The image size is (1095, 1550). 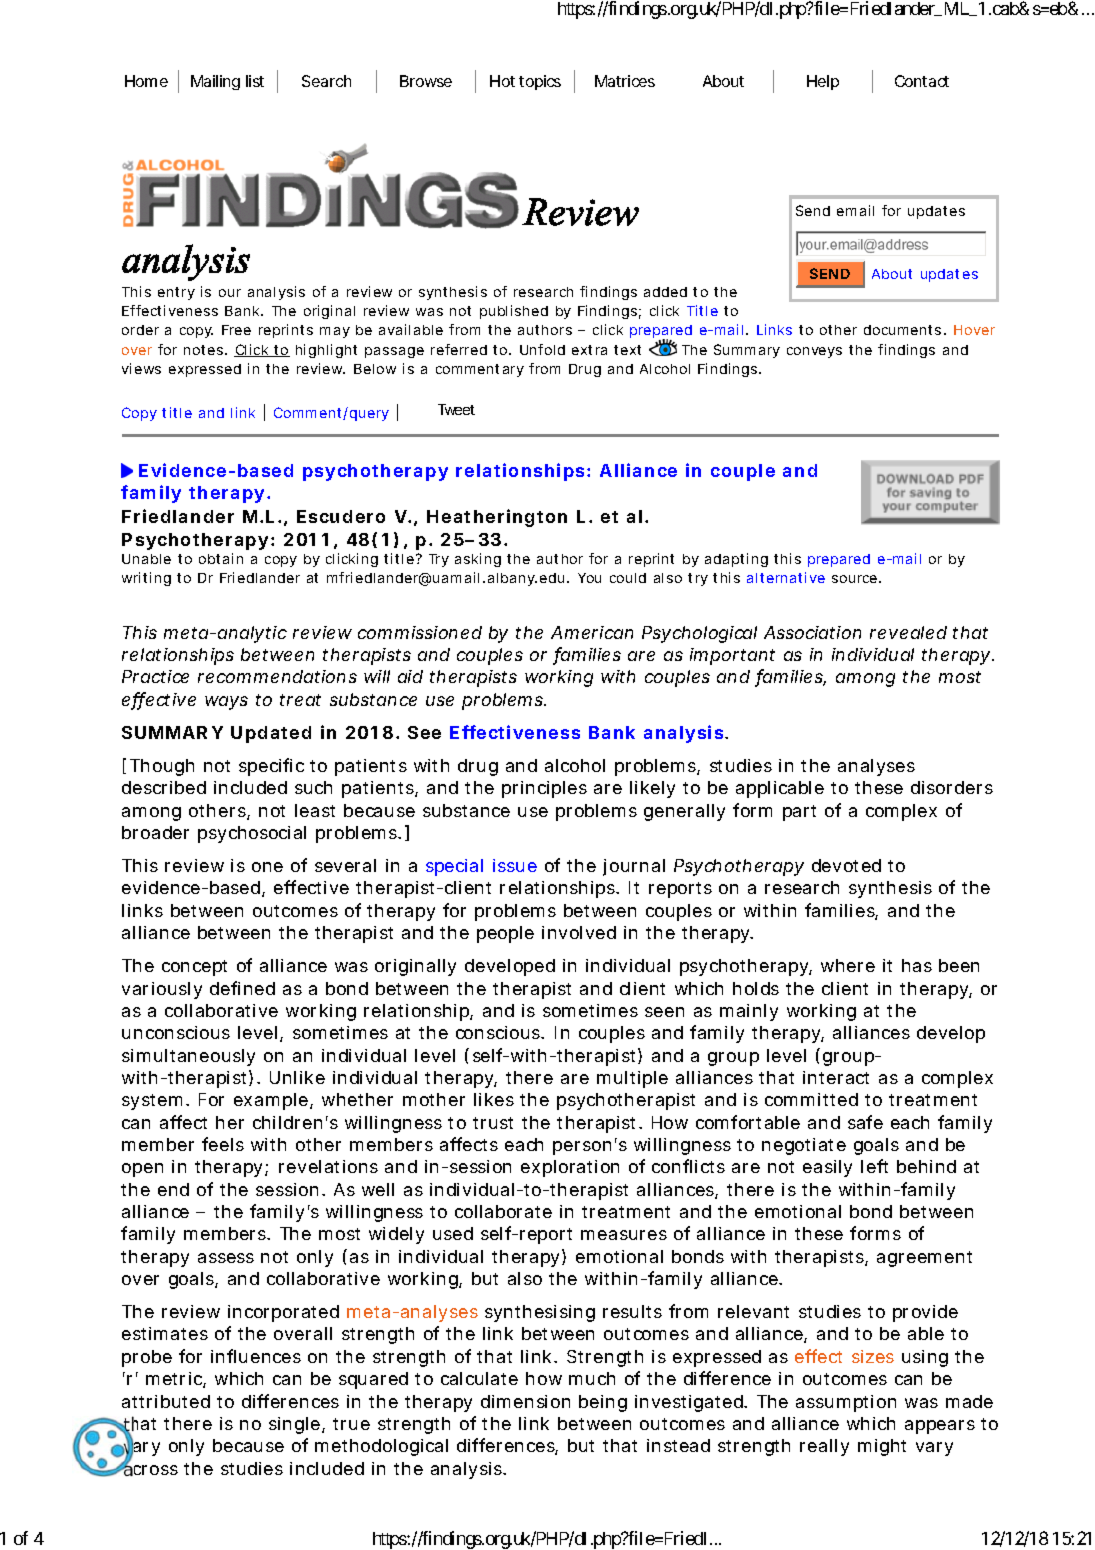 I want to click on source, so click(x=854, y=579).
